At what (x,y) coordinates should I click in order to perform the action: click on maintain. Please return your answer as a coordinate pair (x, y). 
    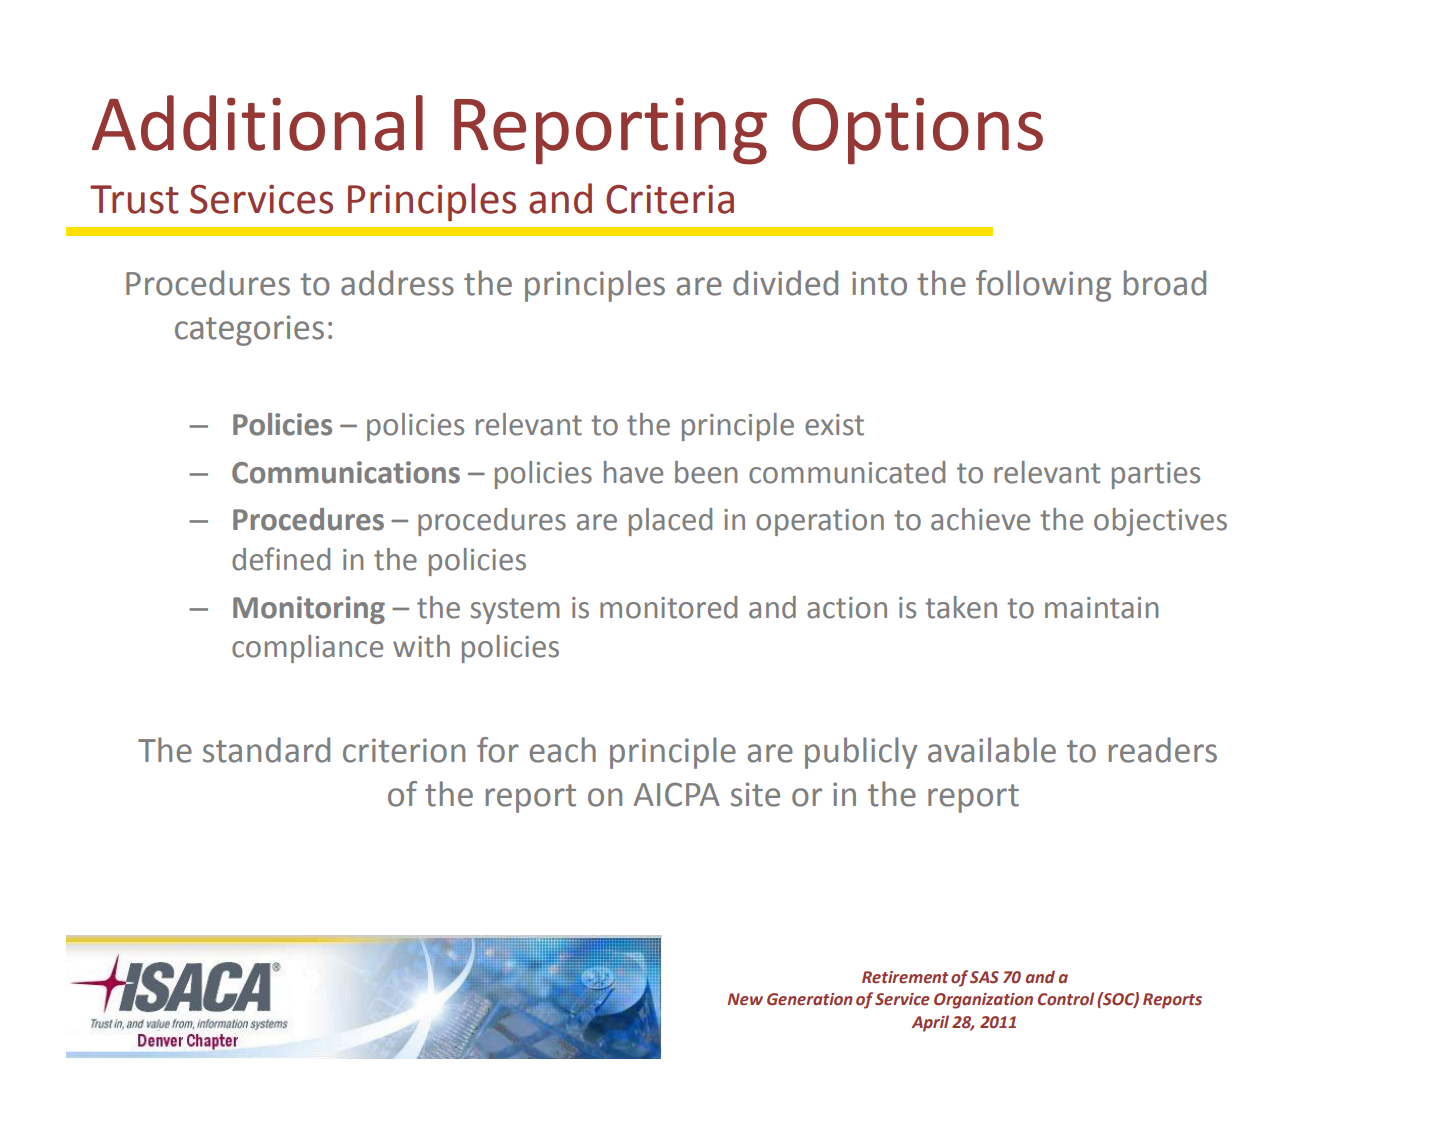
    Looking at the image, I should click on (1101, 608).
